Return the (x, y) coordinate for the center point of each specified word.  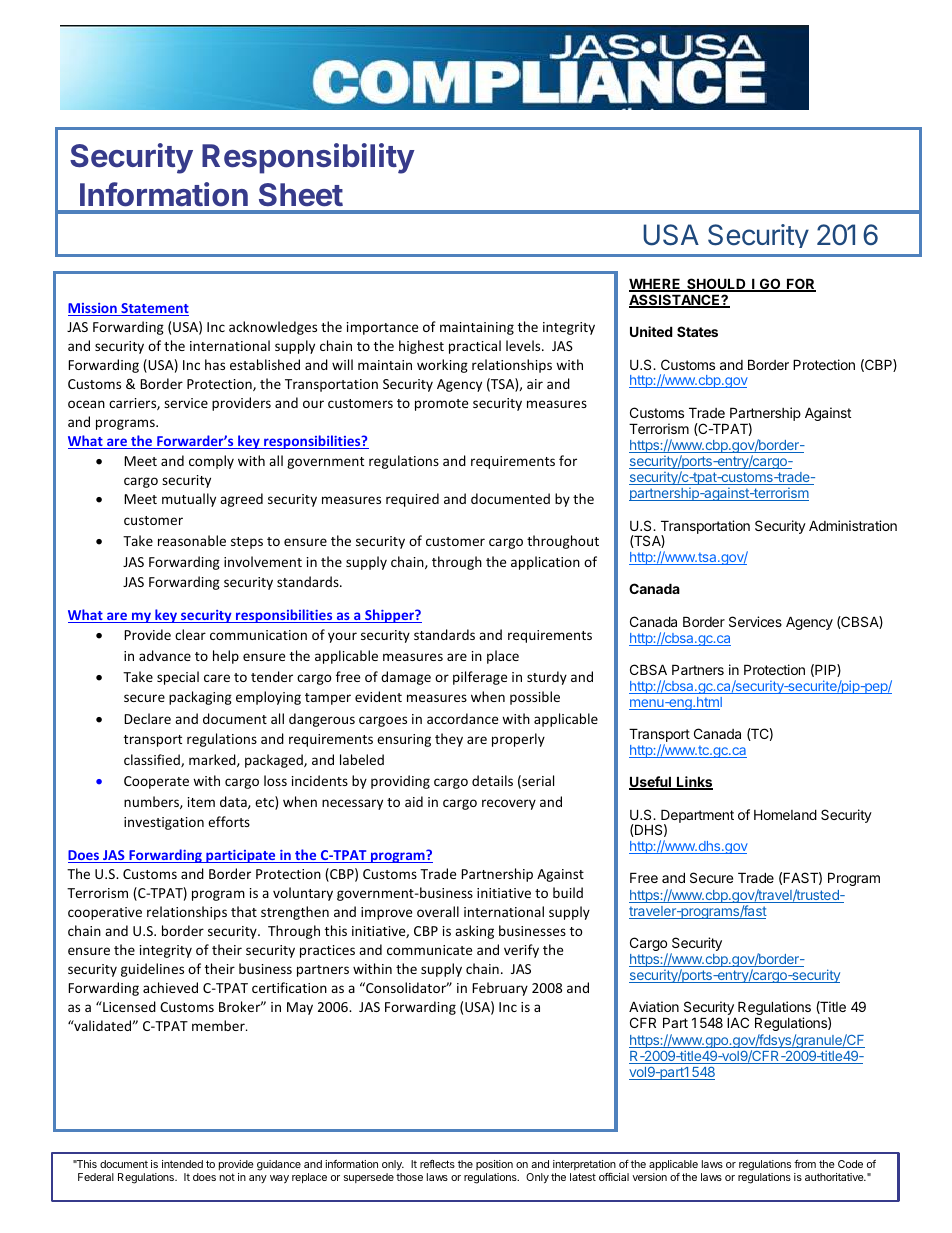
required (412, 500)
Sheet (301, 195)
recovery (509, 804)
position (494, 1165)
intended (182, 1164)
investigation (164, 823)
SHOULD (716, 285)
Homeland (785, 814)
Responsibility (308, 158)
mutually (189, 500)
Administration (853, 525)
